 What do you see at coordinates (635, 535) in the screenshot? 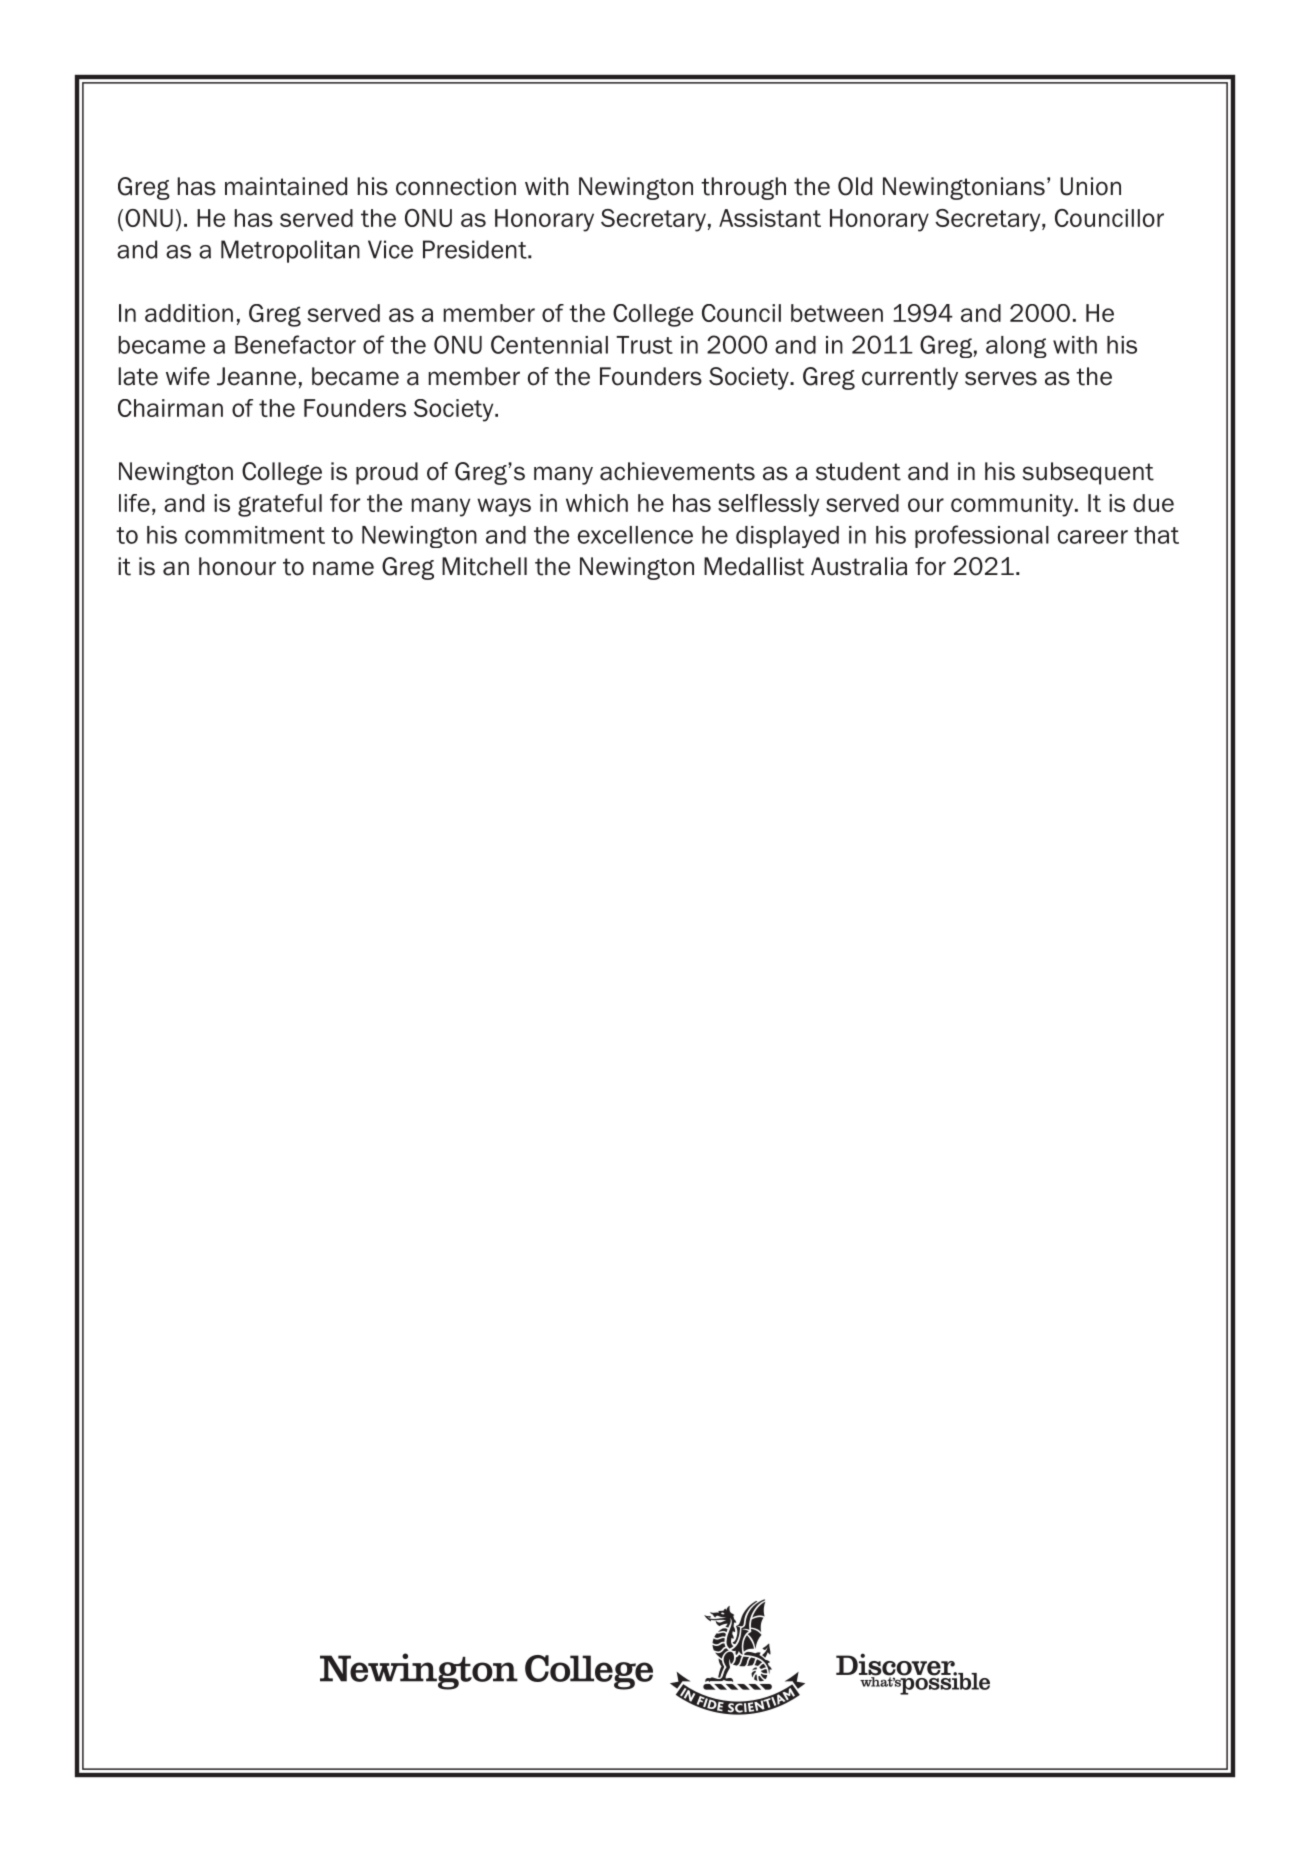
I see `excellence` at bounding box center [635, 535].
